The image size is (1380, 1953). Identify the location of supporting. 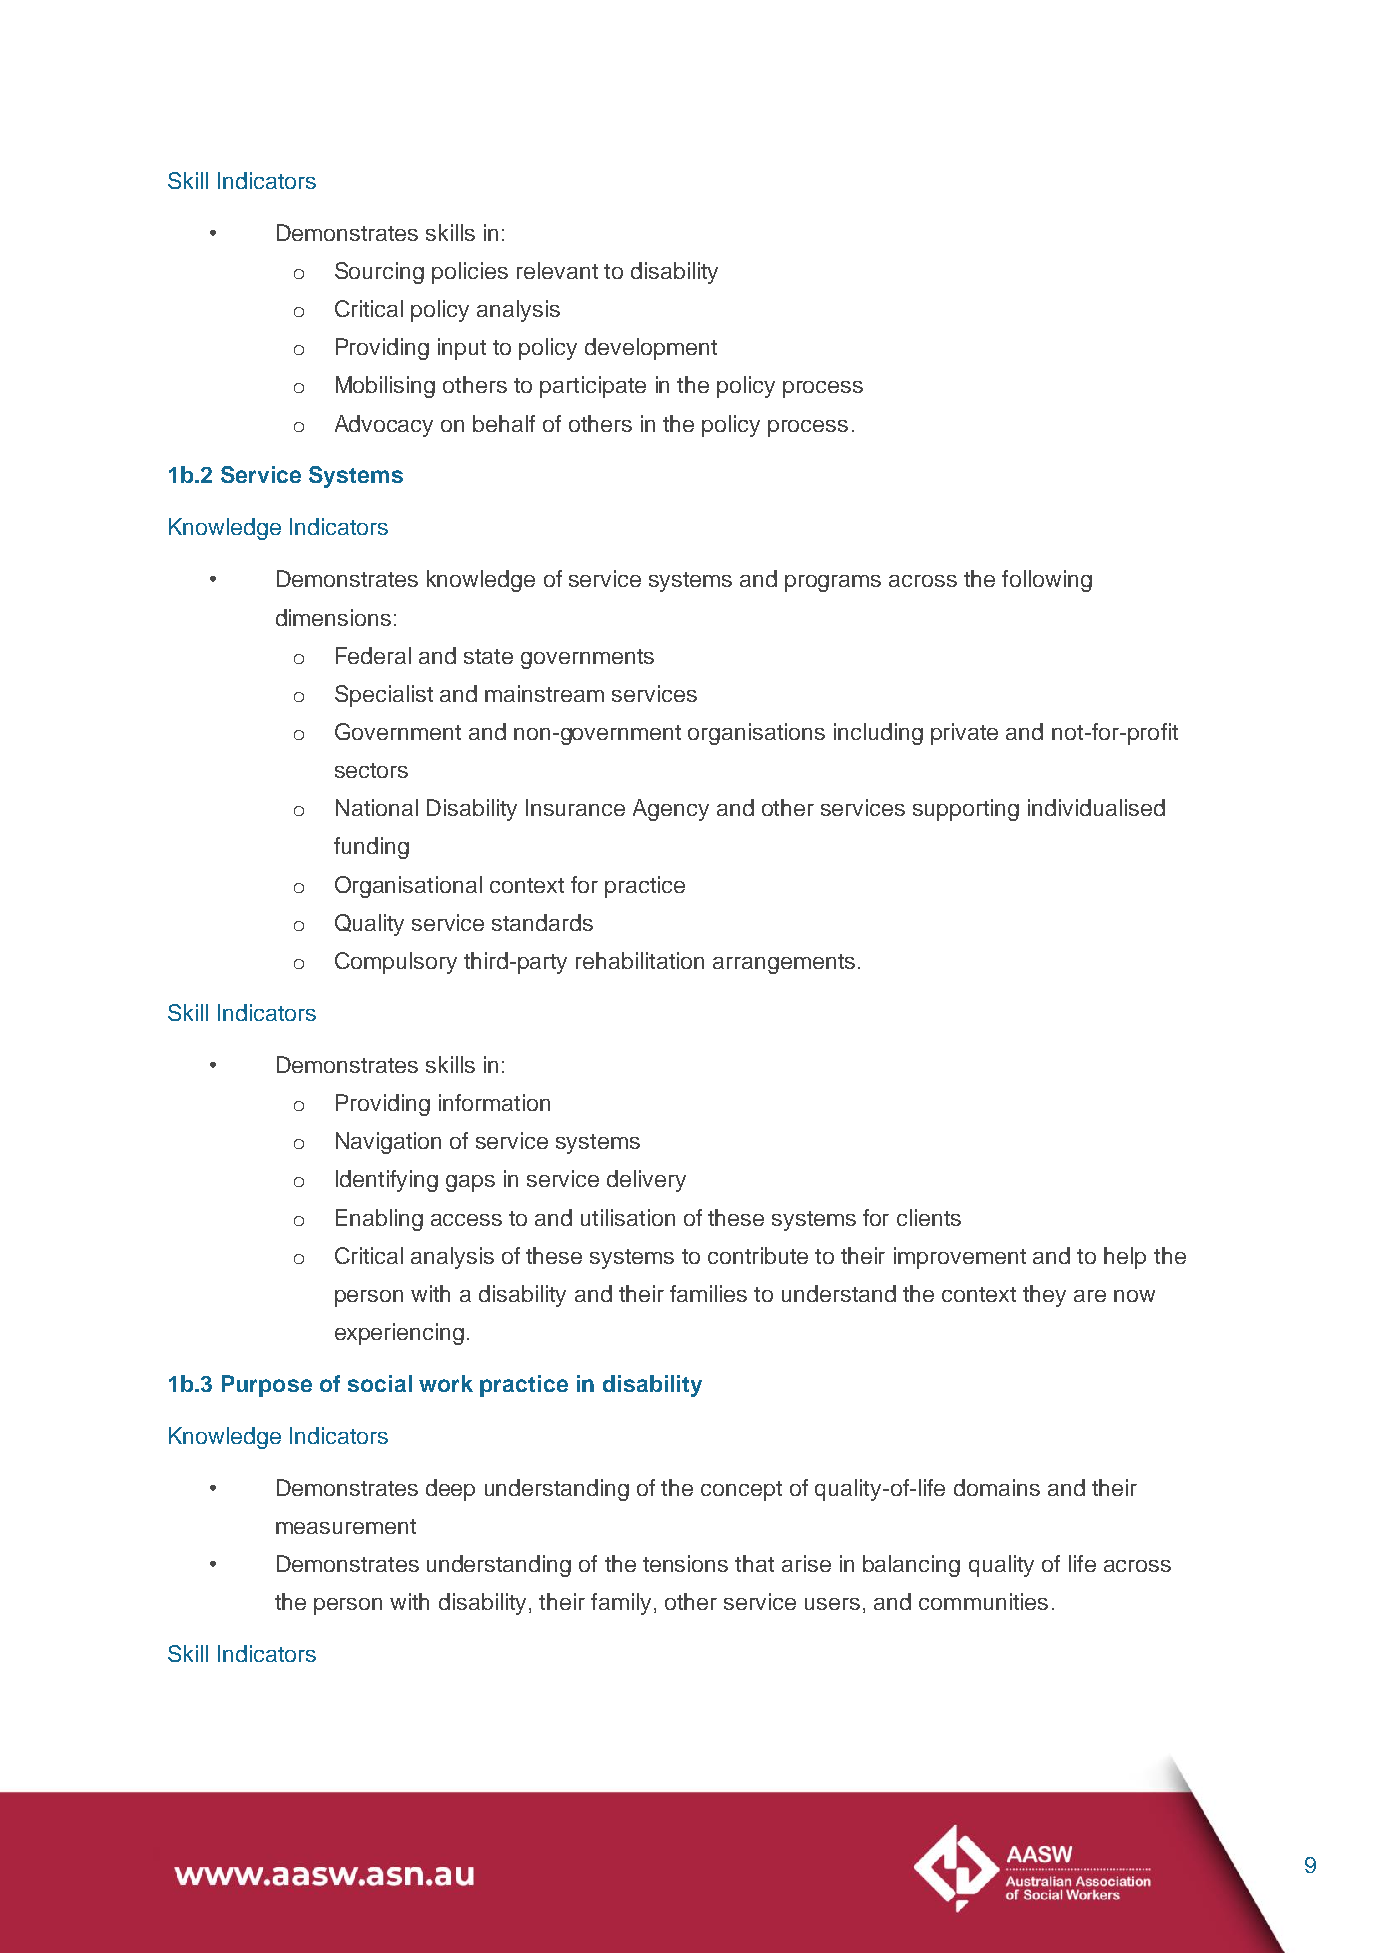
(966, 810).
